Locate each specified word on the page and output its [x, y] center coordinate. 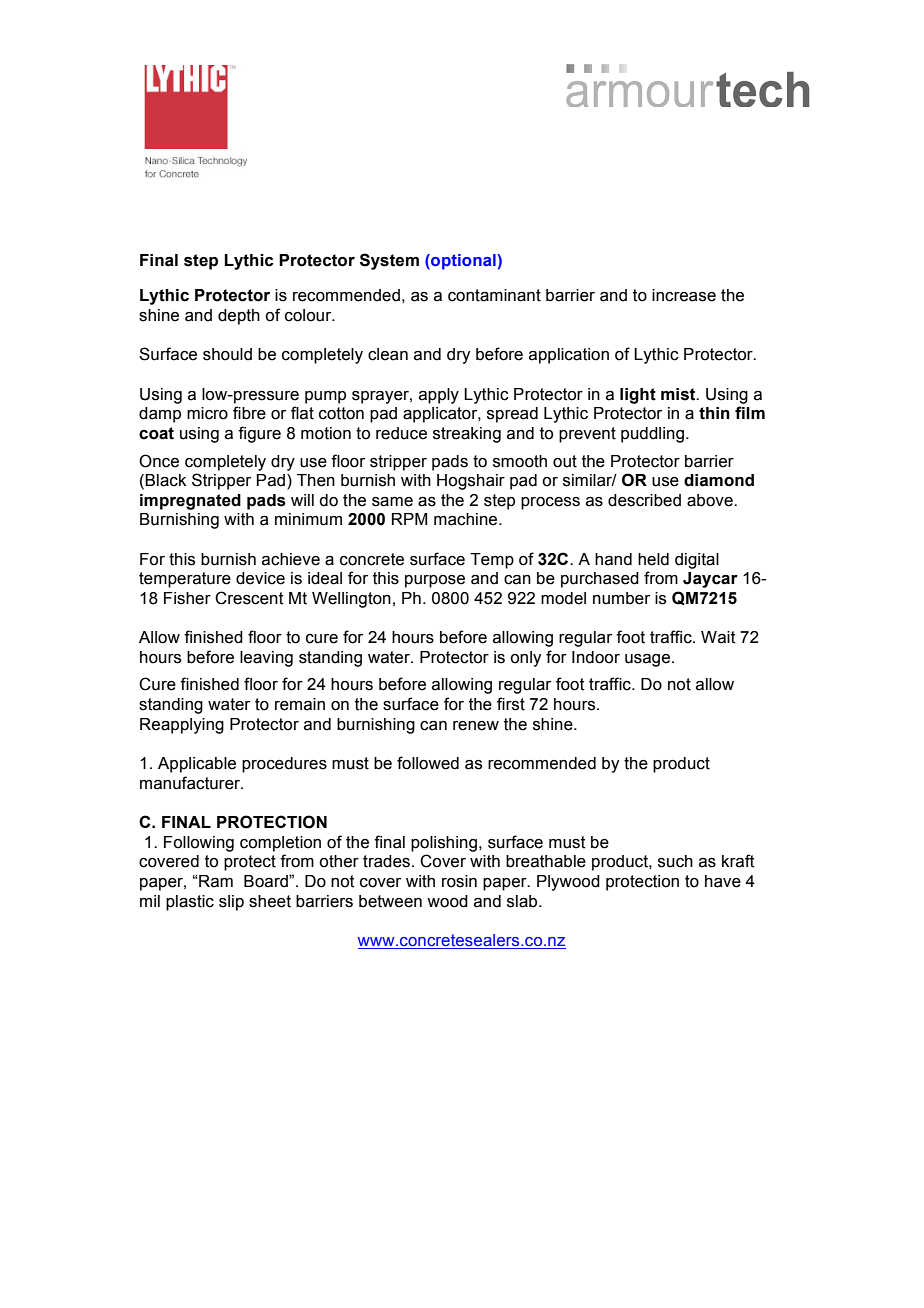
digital [697, 561]
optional [463, 262]
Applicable [197, 765]
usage [649, 660]
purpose [435, 581]
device [260, 578]
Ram [215, 881]
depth [239, 317]
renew [476, 726]
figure [259, 434]
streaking [467, 435]
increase [684, 295]
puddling [652, 435]
